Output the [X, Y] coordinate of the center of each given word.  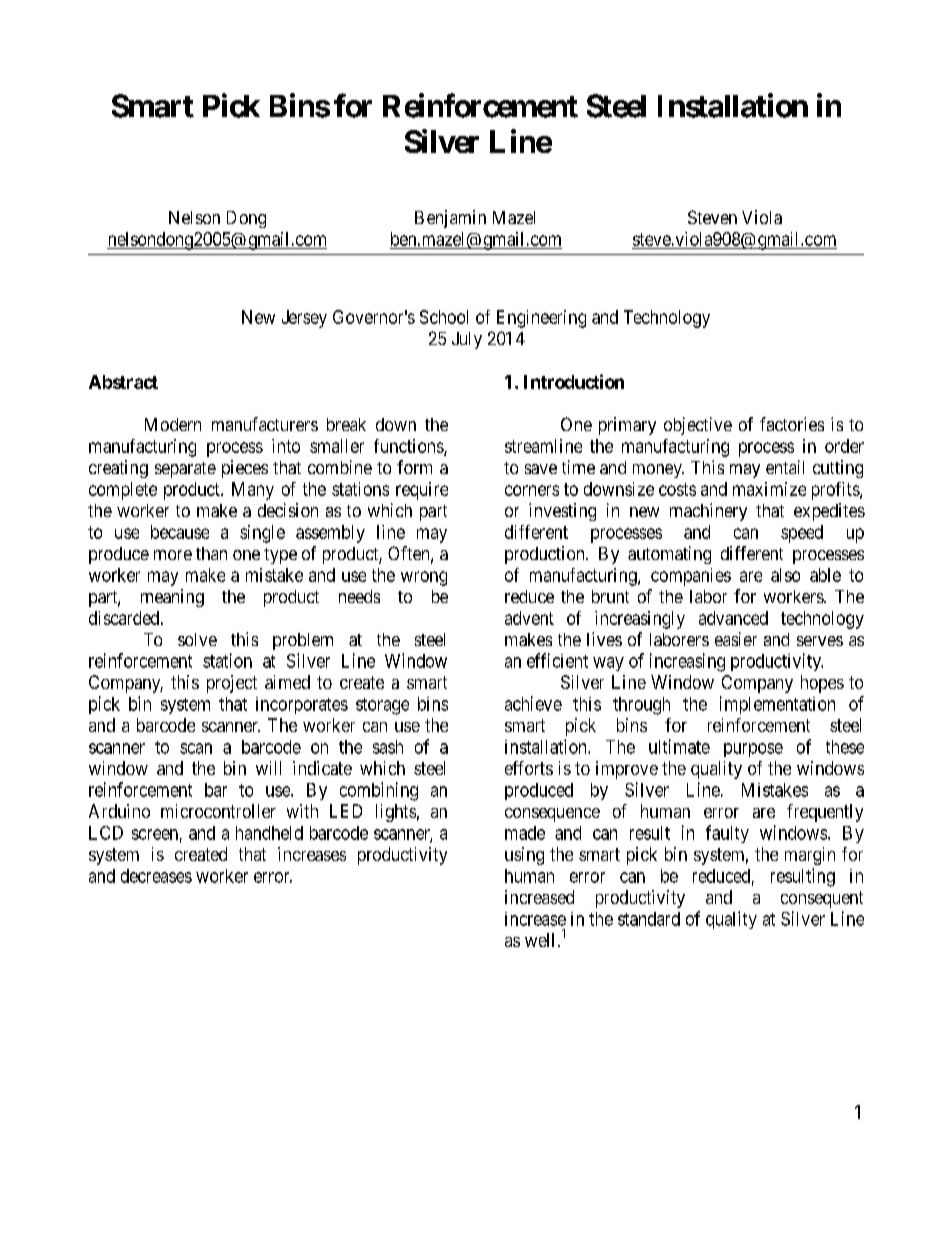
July [467, 340]
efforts [529, 768]
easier [736, 639]
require [422, 491]
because [180, 532]
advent [529, 618]
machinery [708, 512]
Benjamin [450, 219]
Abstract [123, 382]
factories [792, 424]
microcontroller [218, 811]
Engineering [541, 319]
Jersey [304, 319]
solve [197, 639]
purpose [753, 750]
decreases [156, 876]
